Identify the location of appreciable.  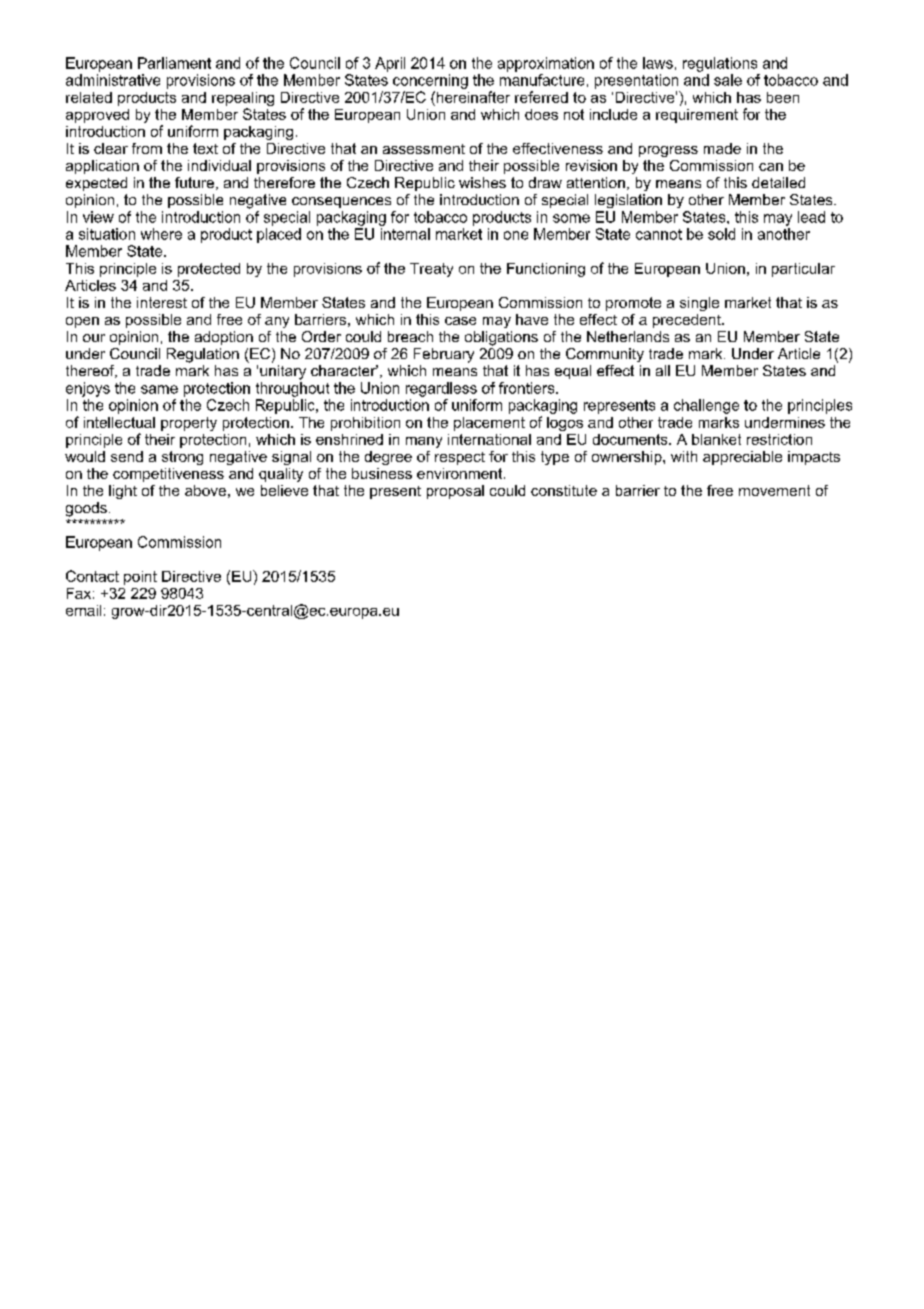
(742, 458).
